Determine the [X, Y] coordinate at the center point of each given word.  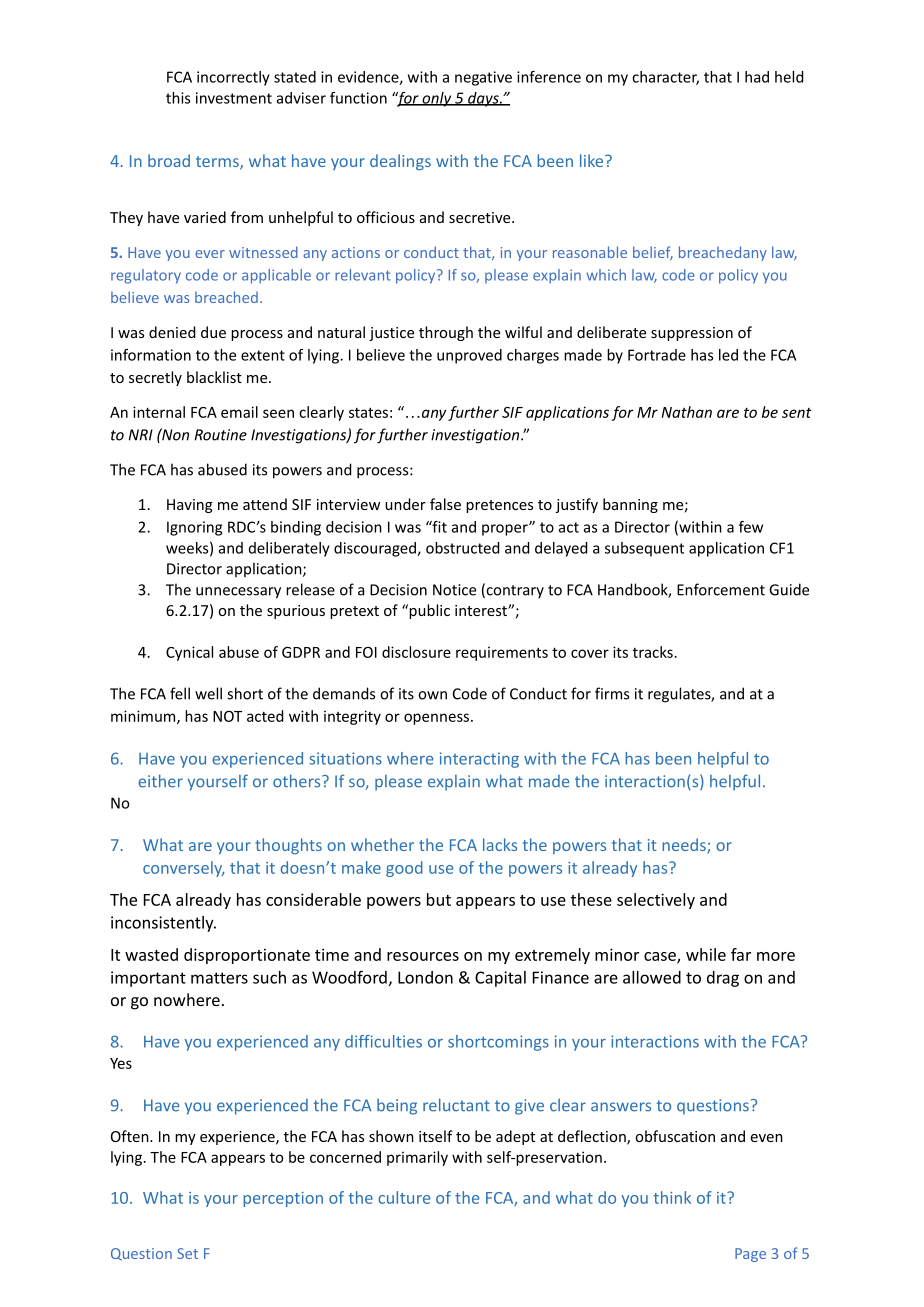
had [757, 77]
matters [219, 978]
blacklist [214, 377]
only [437, 99]
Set [187, 1253]
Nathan [686, 412]
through [446, 333]
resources [423, 956]
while [706, 954]
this [178, 98]
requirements [502, 653]
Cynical [189, 653]
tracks [653, 652]
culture [404, 1197]
